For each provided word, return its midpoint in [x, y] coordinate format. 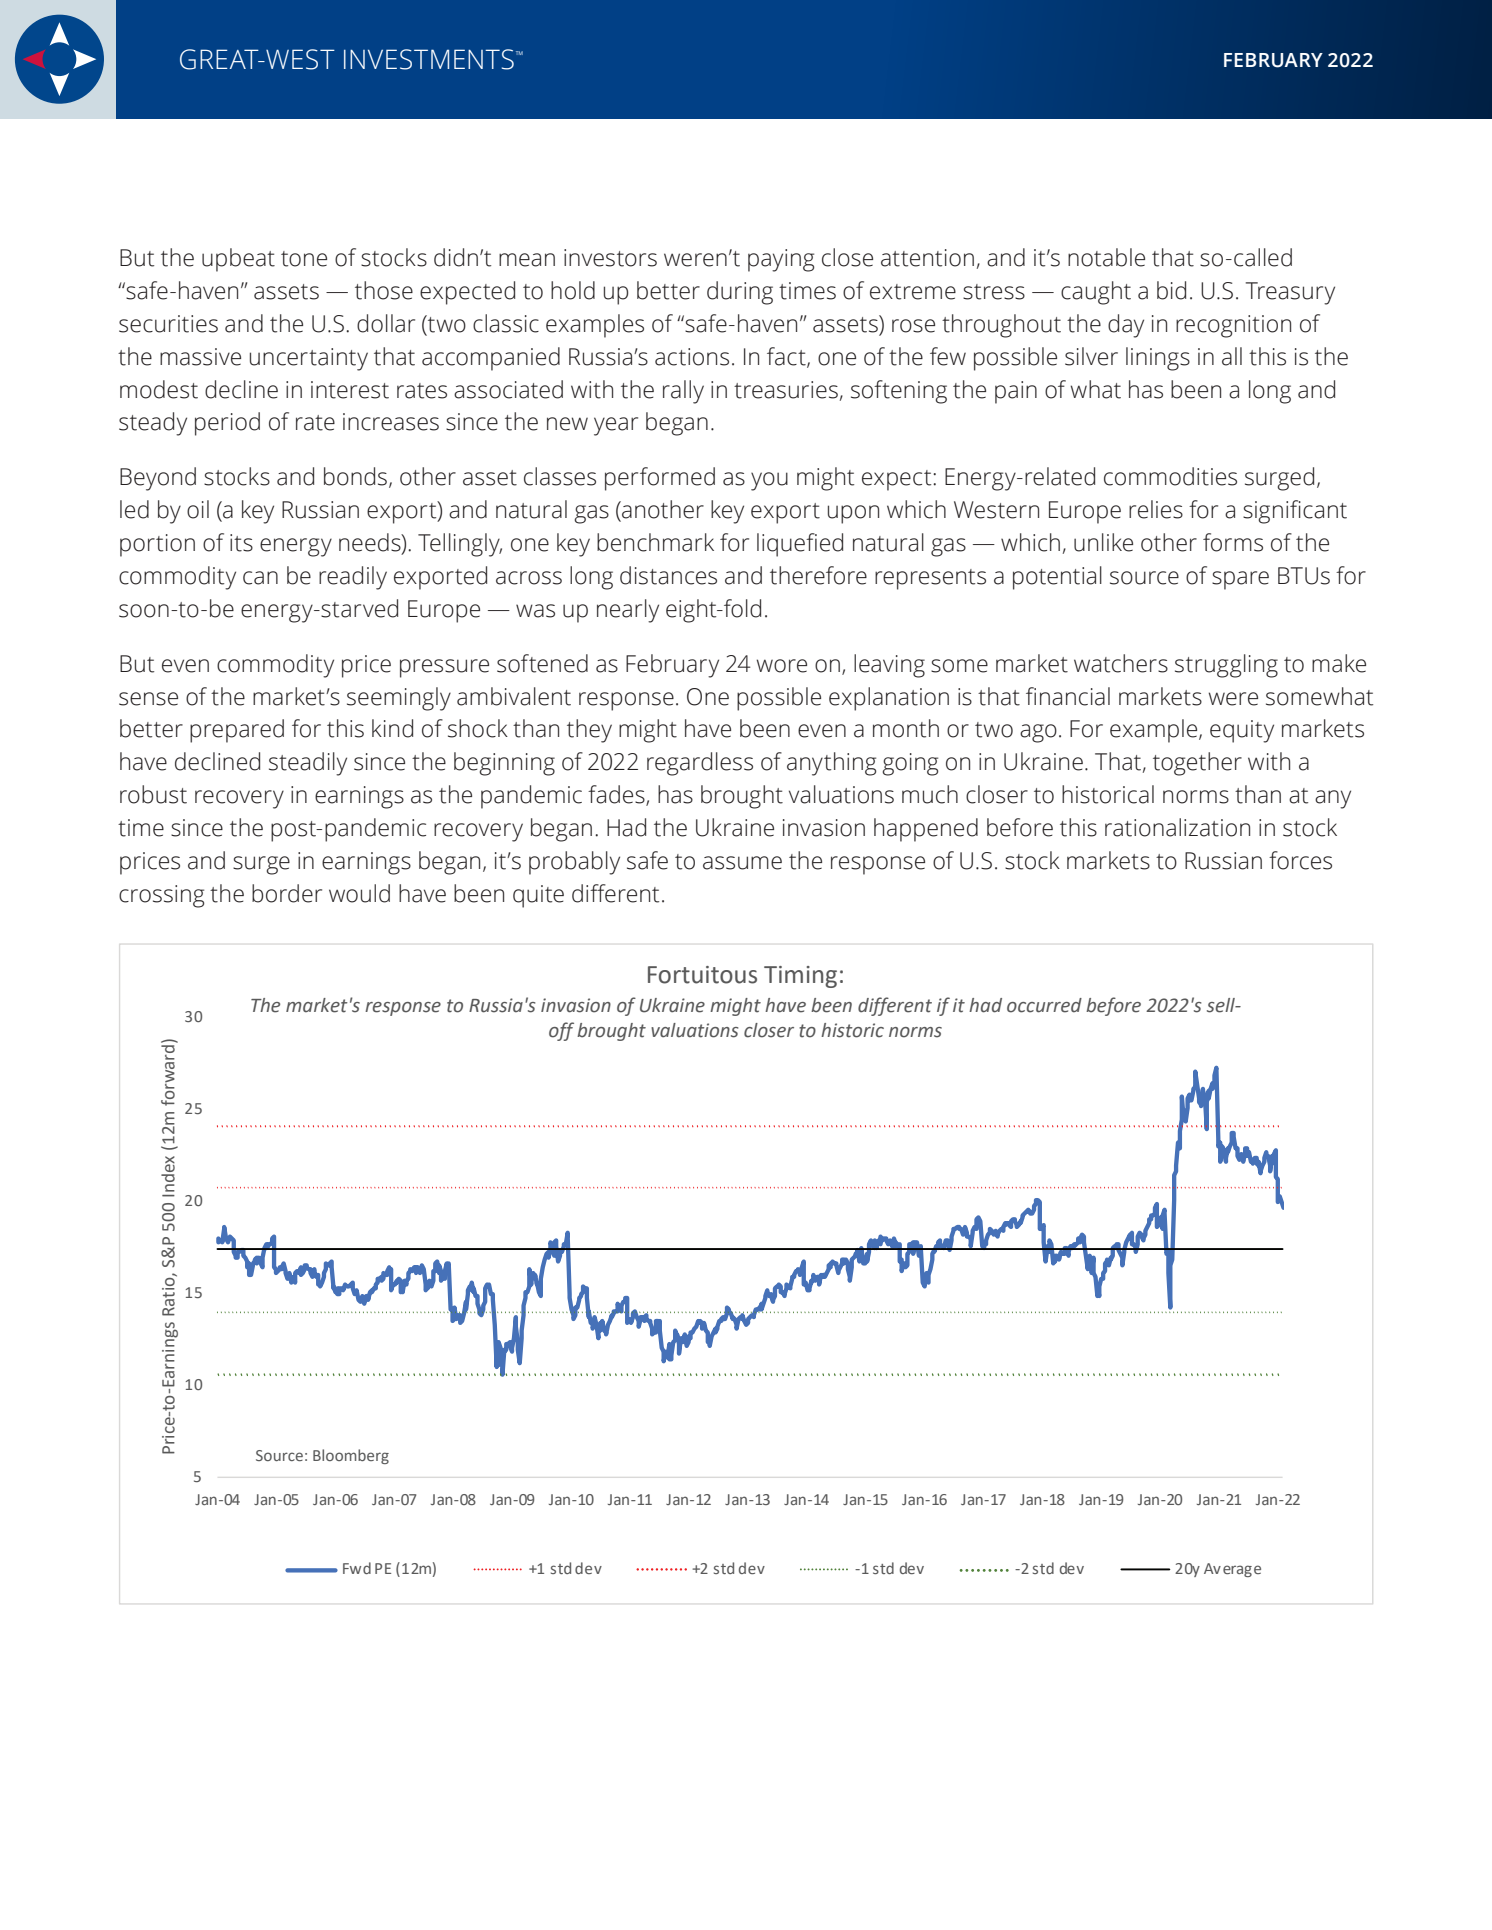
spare [1240, 580]
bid [1171, 290]
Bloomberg [351, 1456]
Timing [800, 977]
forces [1300, 860]
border [287, 893]
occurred [1044, 1005]
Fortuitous [702, 975]
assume [742, 863]
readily [353, 578]
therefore [818, 575]
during [740, 293]
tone [304, 259]
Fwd [357, 1568]
